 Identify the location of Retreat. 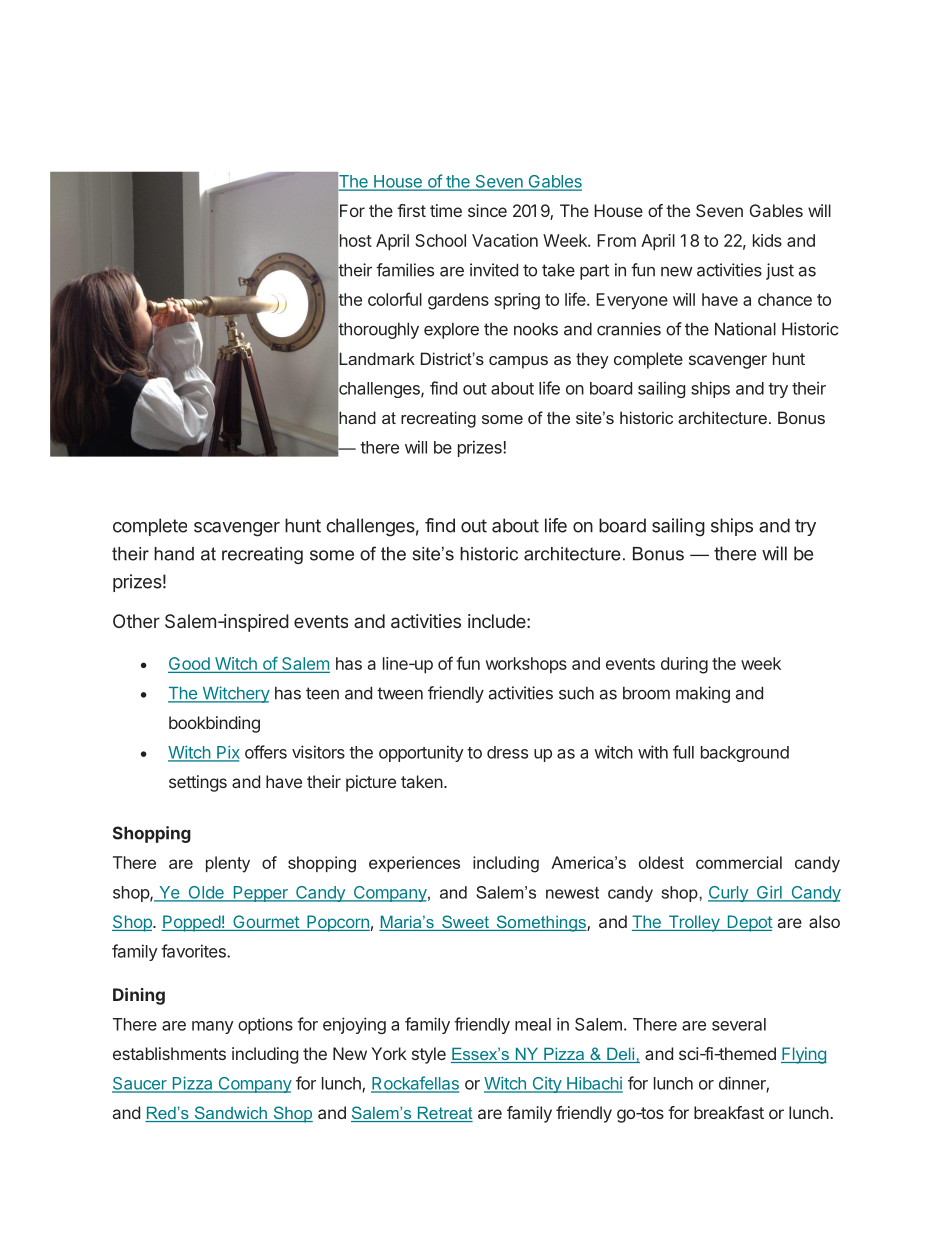
(444, 1114).
